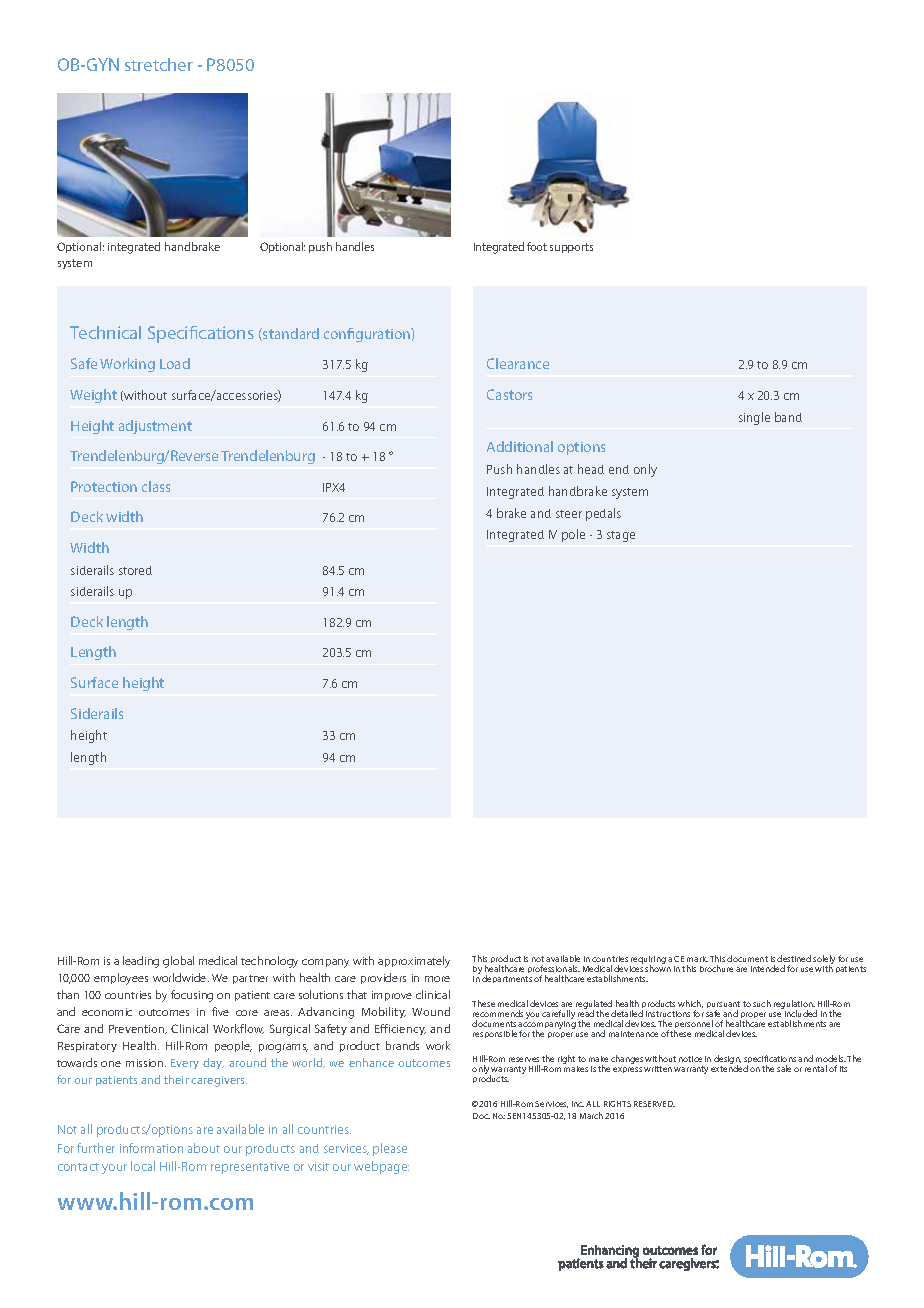 This screenshot has height=1308, width=924. Describe the element at coordinates (621, 536) in the screenshot. I see `stage` at that location.
